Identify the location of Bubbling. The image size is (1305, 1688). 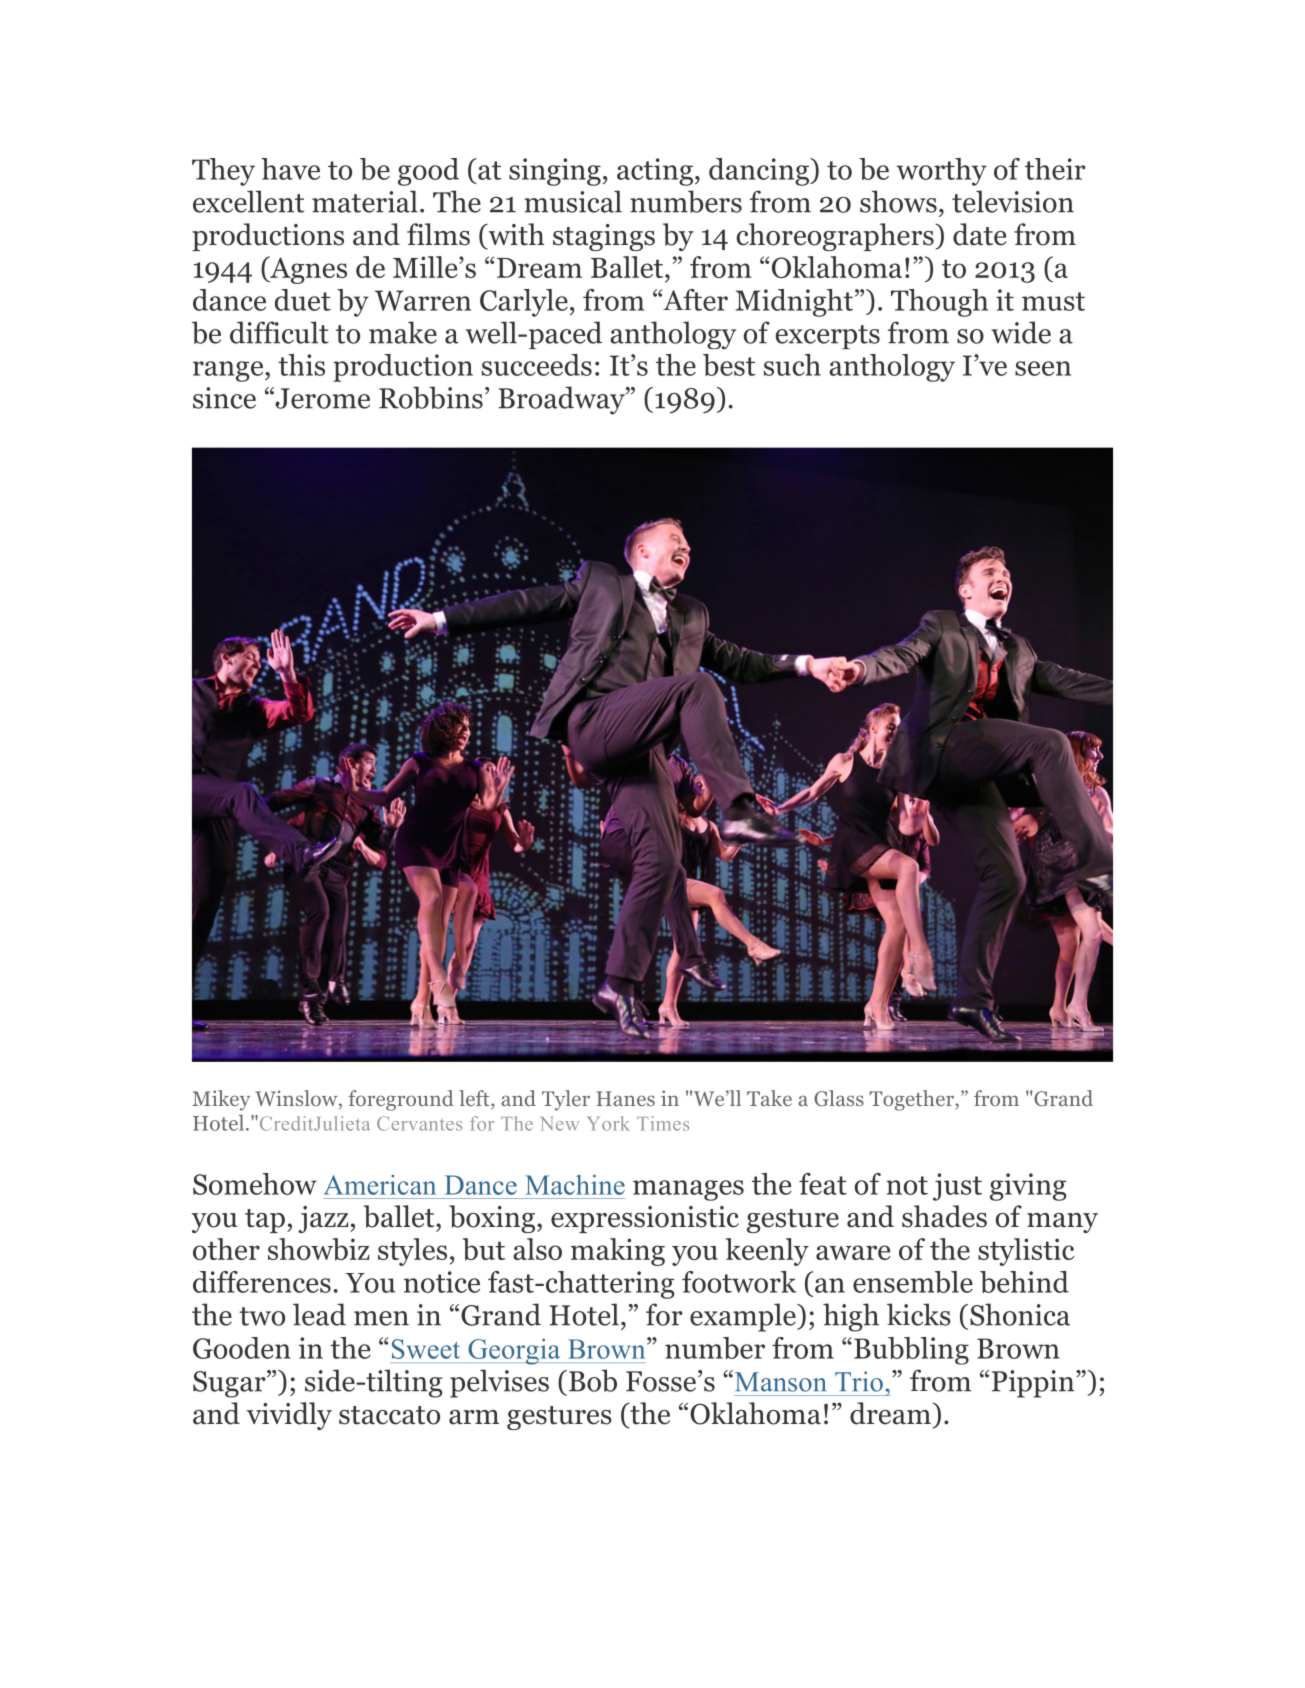
(911, 1351).
